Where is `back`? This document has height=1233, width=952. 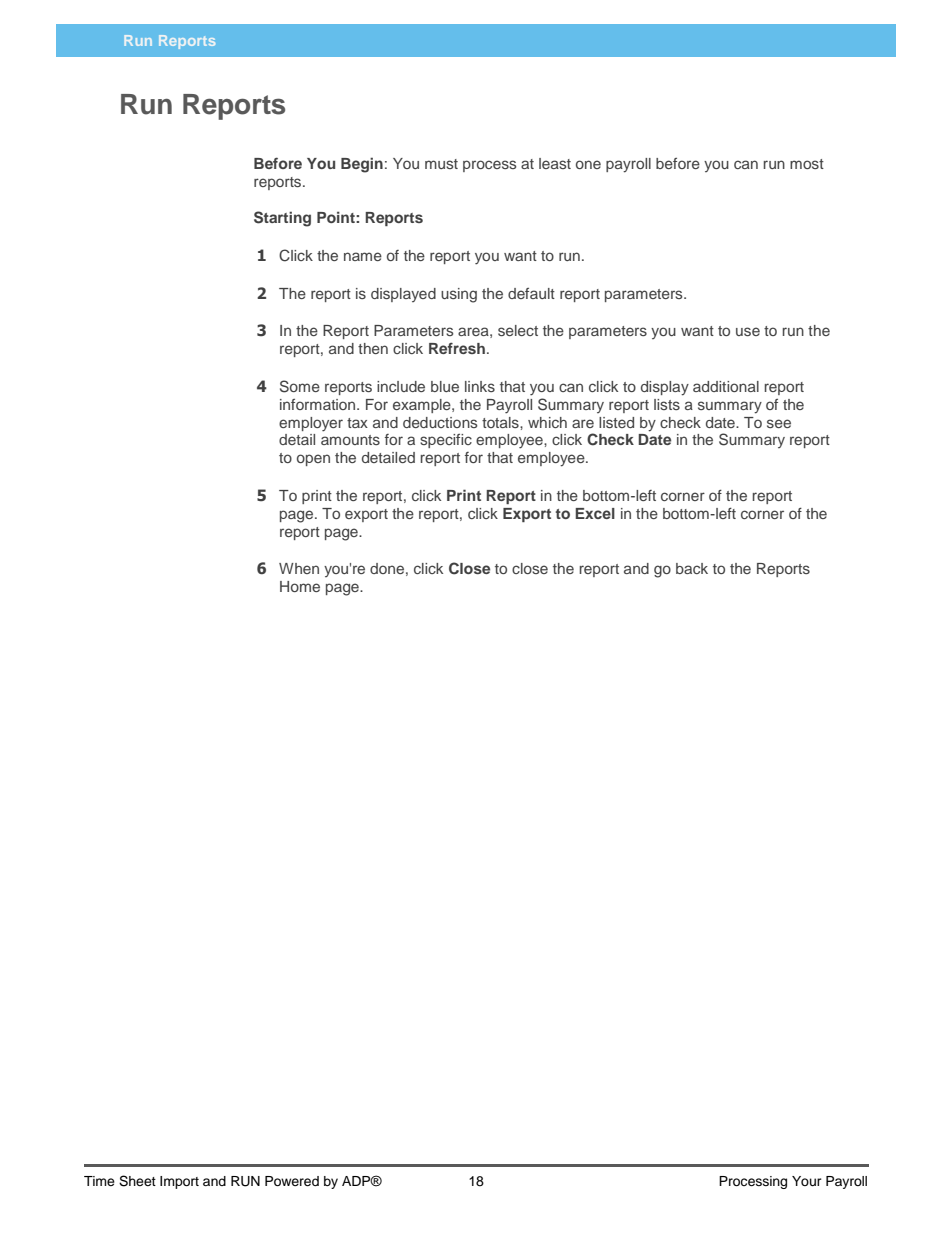
back is located at coordinates (692, 568).
